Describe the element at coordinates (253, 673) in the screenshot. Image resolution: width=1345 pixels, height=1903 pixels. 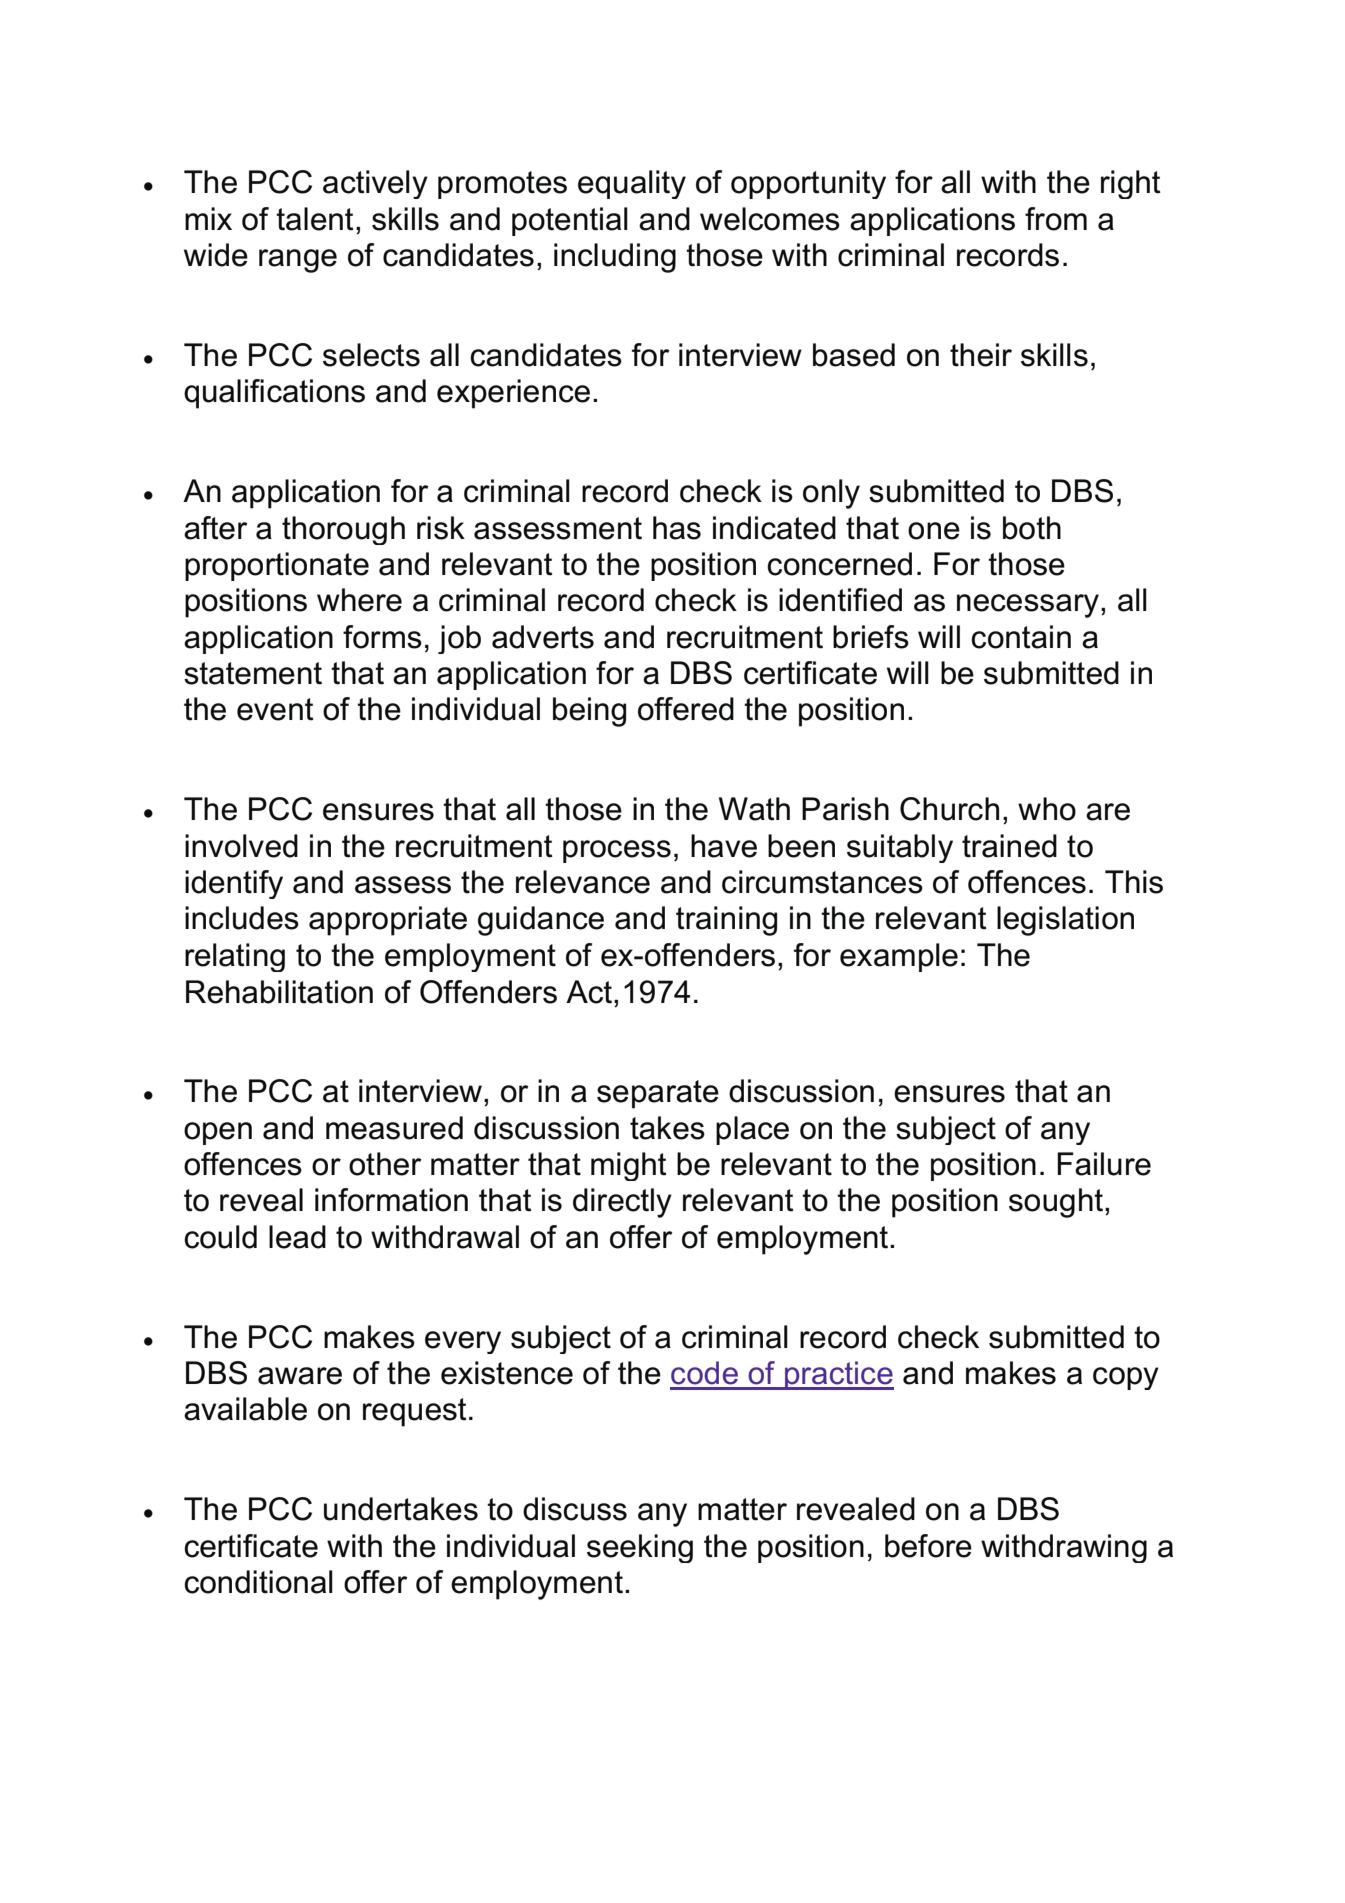
I see `statement` at that location.
